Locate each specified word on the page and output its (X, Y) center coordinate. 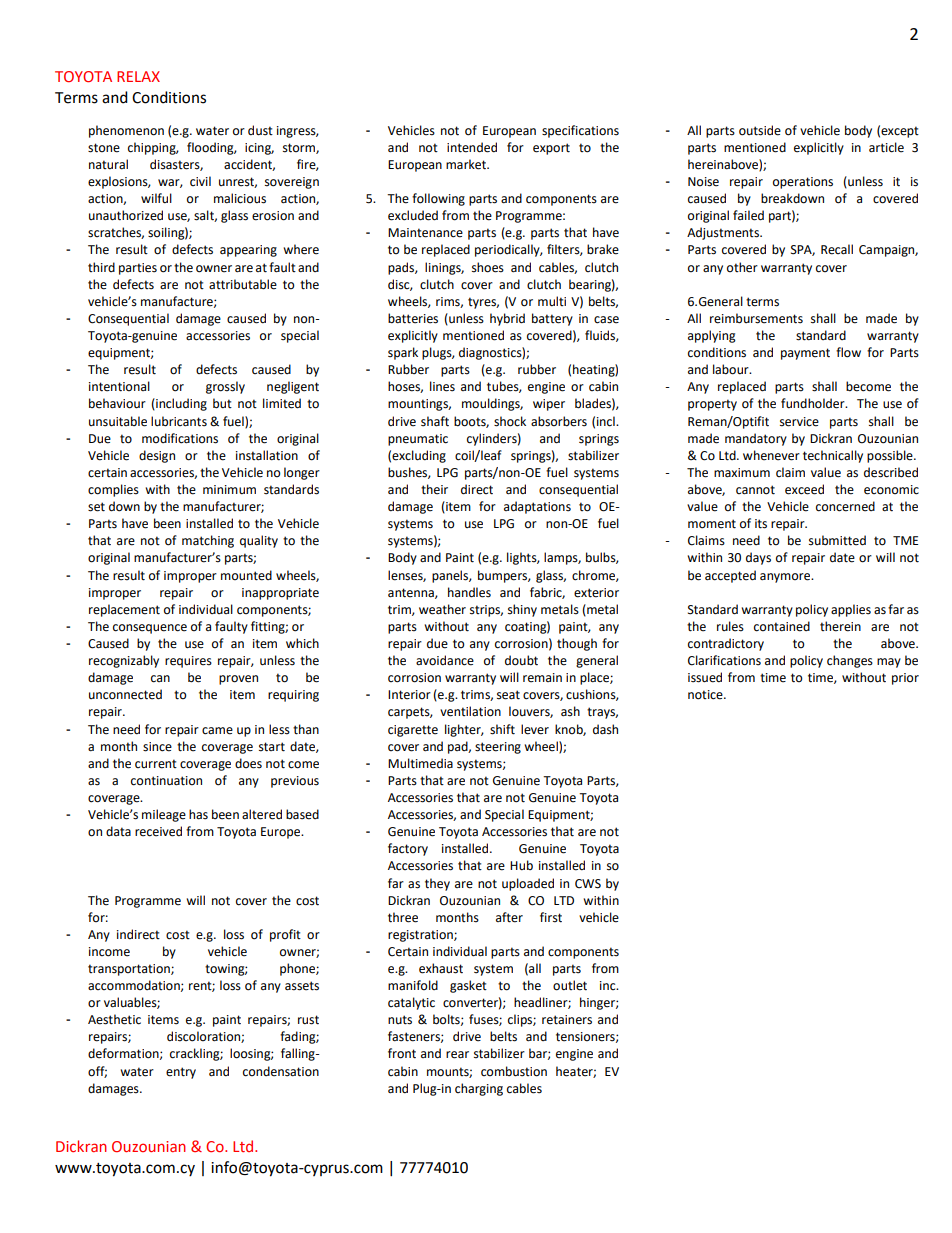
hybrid (507, 319)
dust (260, 130)
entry (181, 1073)
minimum (229, 489)
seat (508, 695)
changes (850, 661)
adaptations (537, 507)
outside (760, 130)
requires (188, 662)
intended (472, 147)
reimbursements (756, 318)
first (551, 917)
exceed (804, 489)
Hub (521, 865)
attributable (243, 284)
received (158, 831)
